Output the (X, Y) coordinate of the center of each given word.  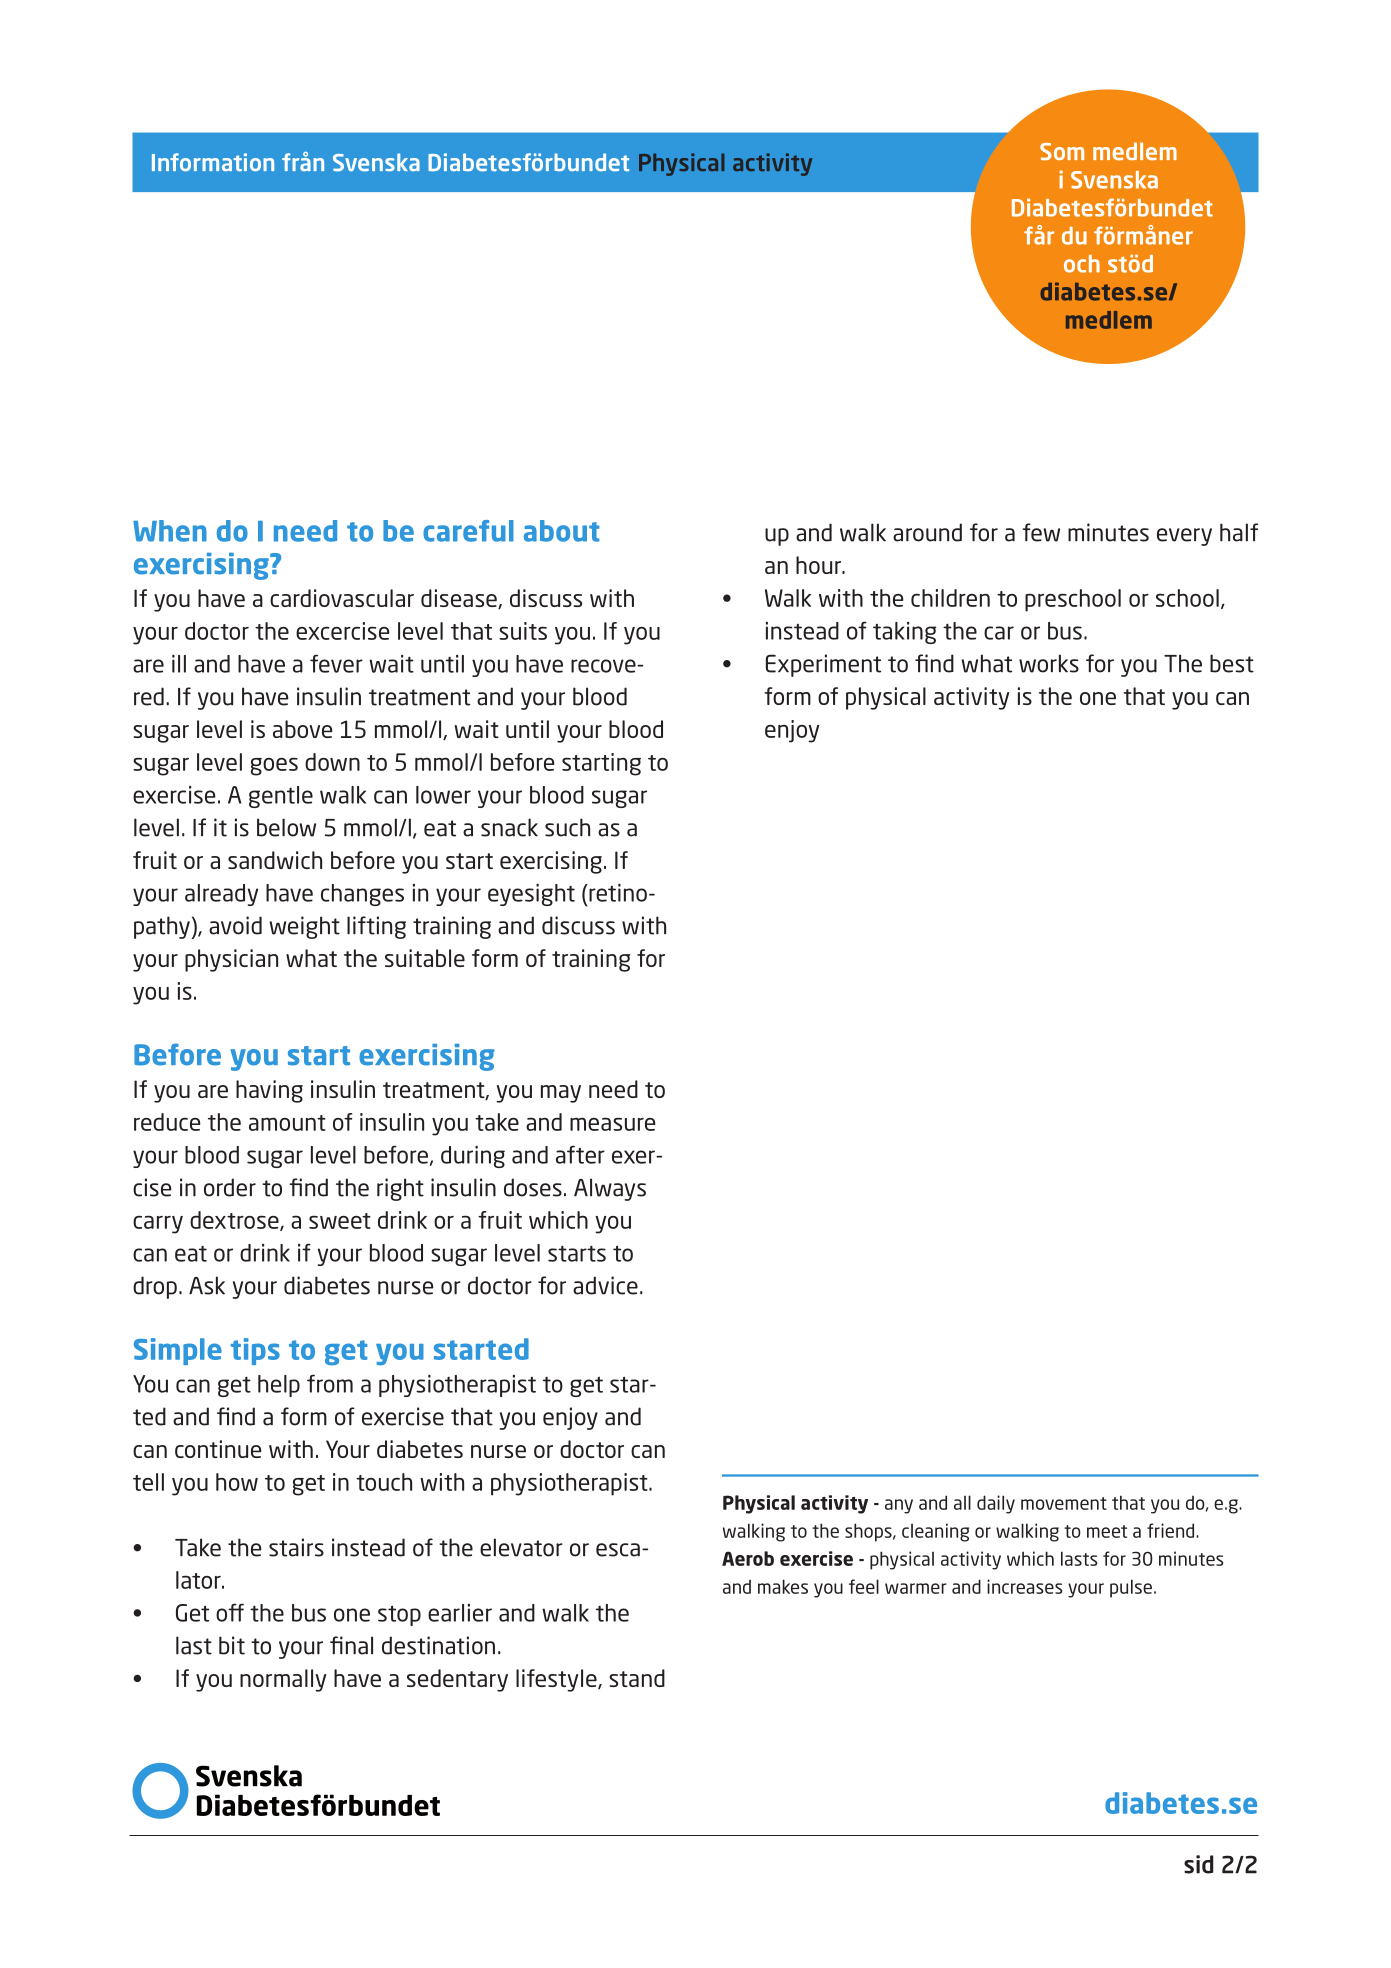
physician (231, 960)
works (1049, 663)
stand (637, 1678)
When (170, 531)
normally (283, 1680)
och (1082, 264)
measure (613, 1124)
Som (1062, 152)
